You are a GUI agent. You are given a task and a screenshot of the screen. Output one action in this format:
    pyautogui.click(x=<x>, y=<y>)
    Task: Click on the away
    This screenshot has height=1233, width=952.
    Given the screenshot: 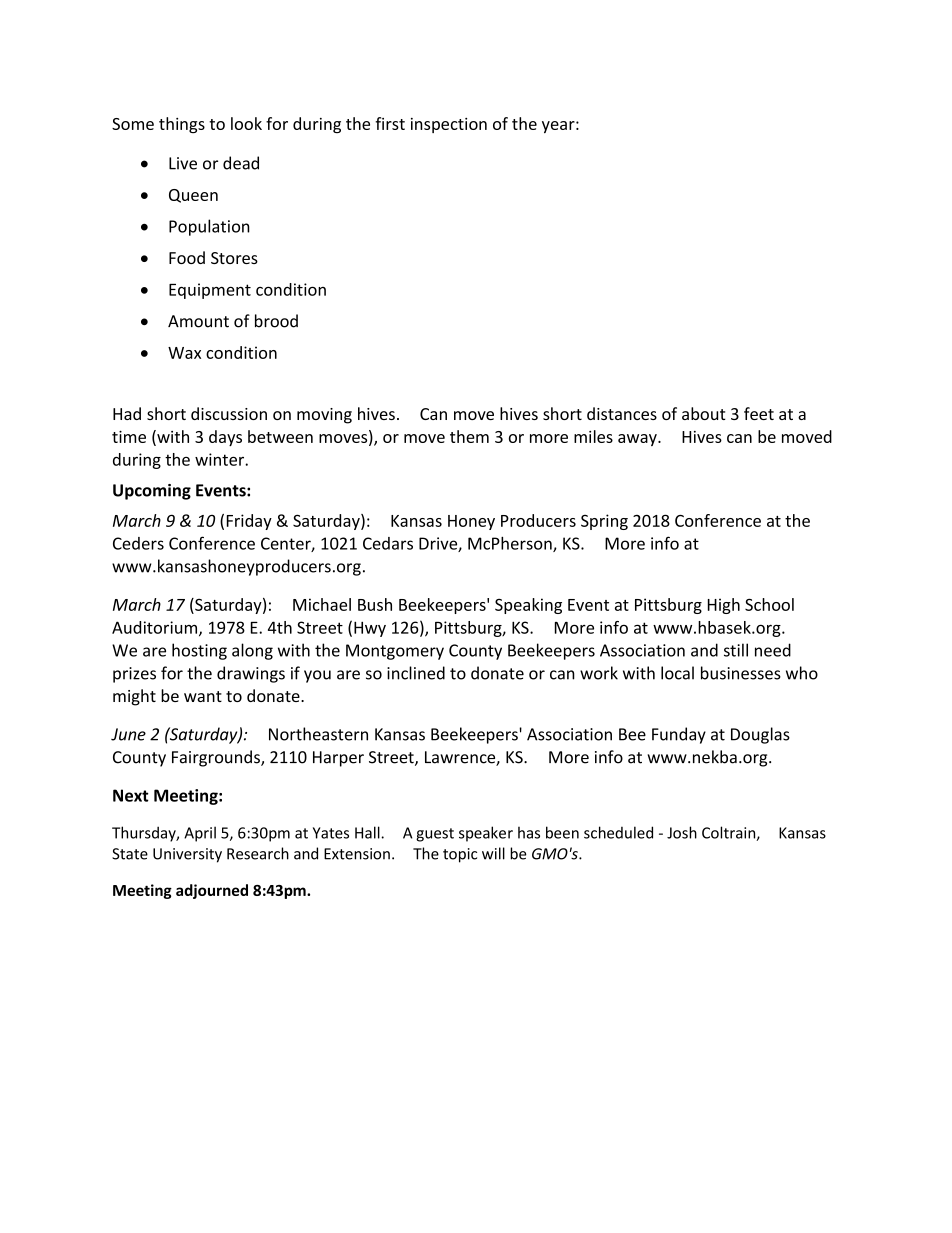 What is the action you would take?
    pyautogui.click(x=638, y=440)
